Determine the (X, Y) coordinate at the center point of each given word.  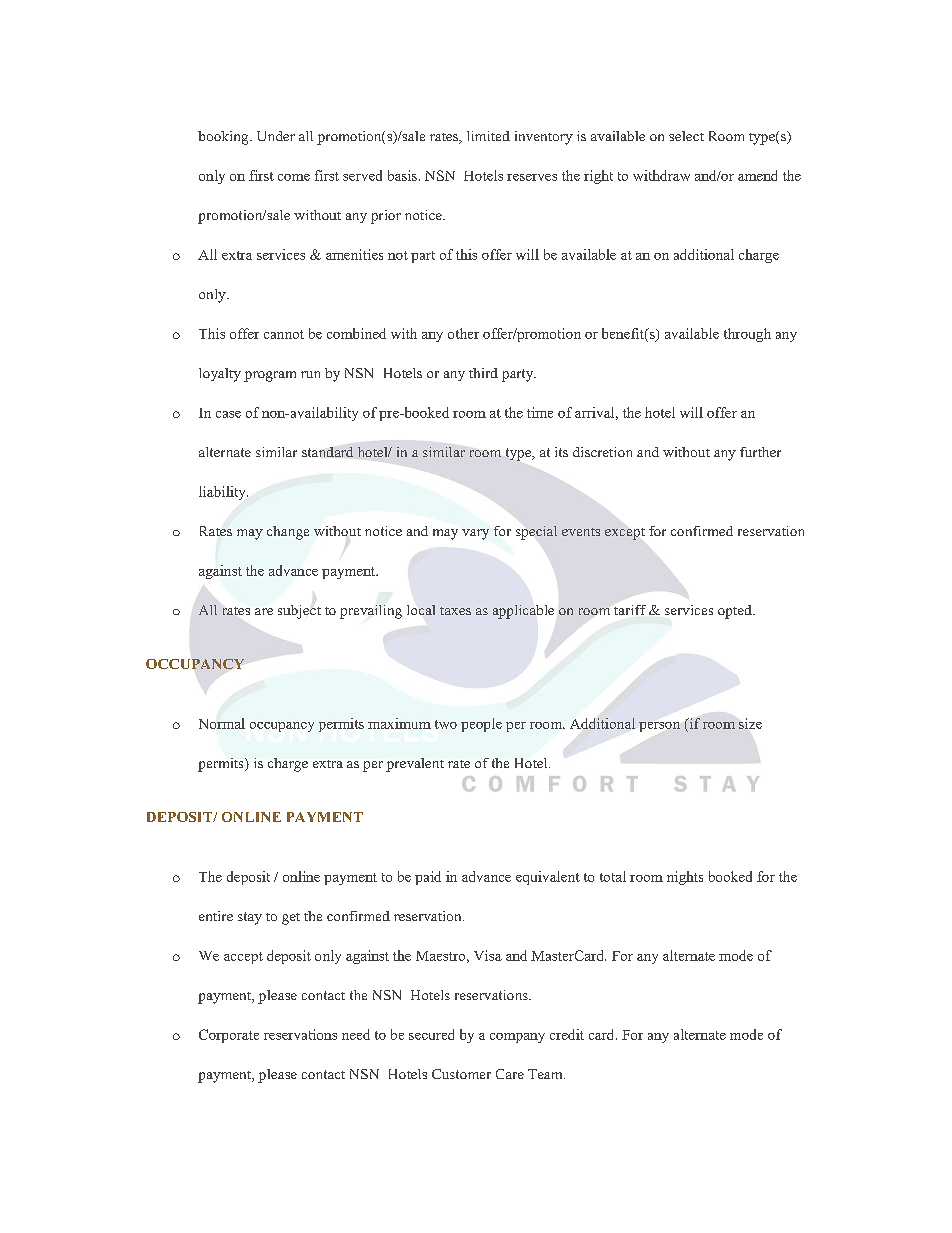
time (540, 412)
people (481, 725)
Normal (222, 723)
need (356, 1034)
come (294, 177)
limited (488, 136)
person (659, 727)
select (686, 136)
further (760, 452)
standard (327, 452)
